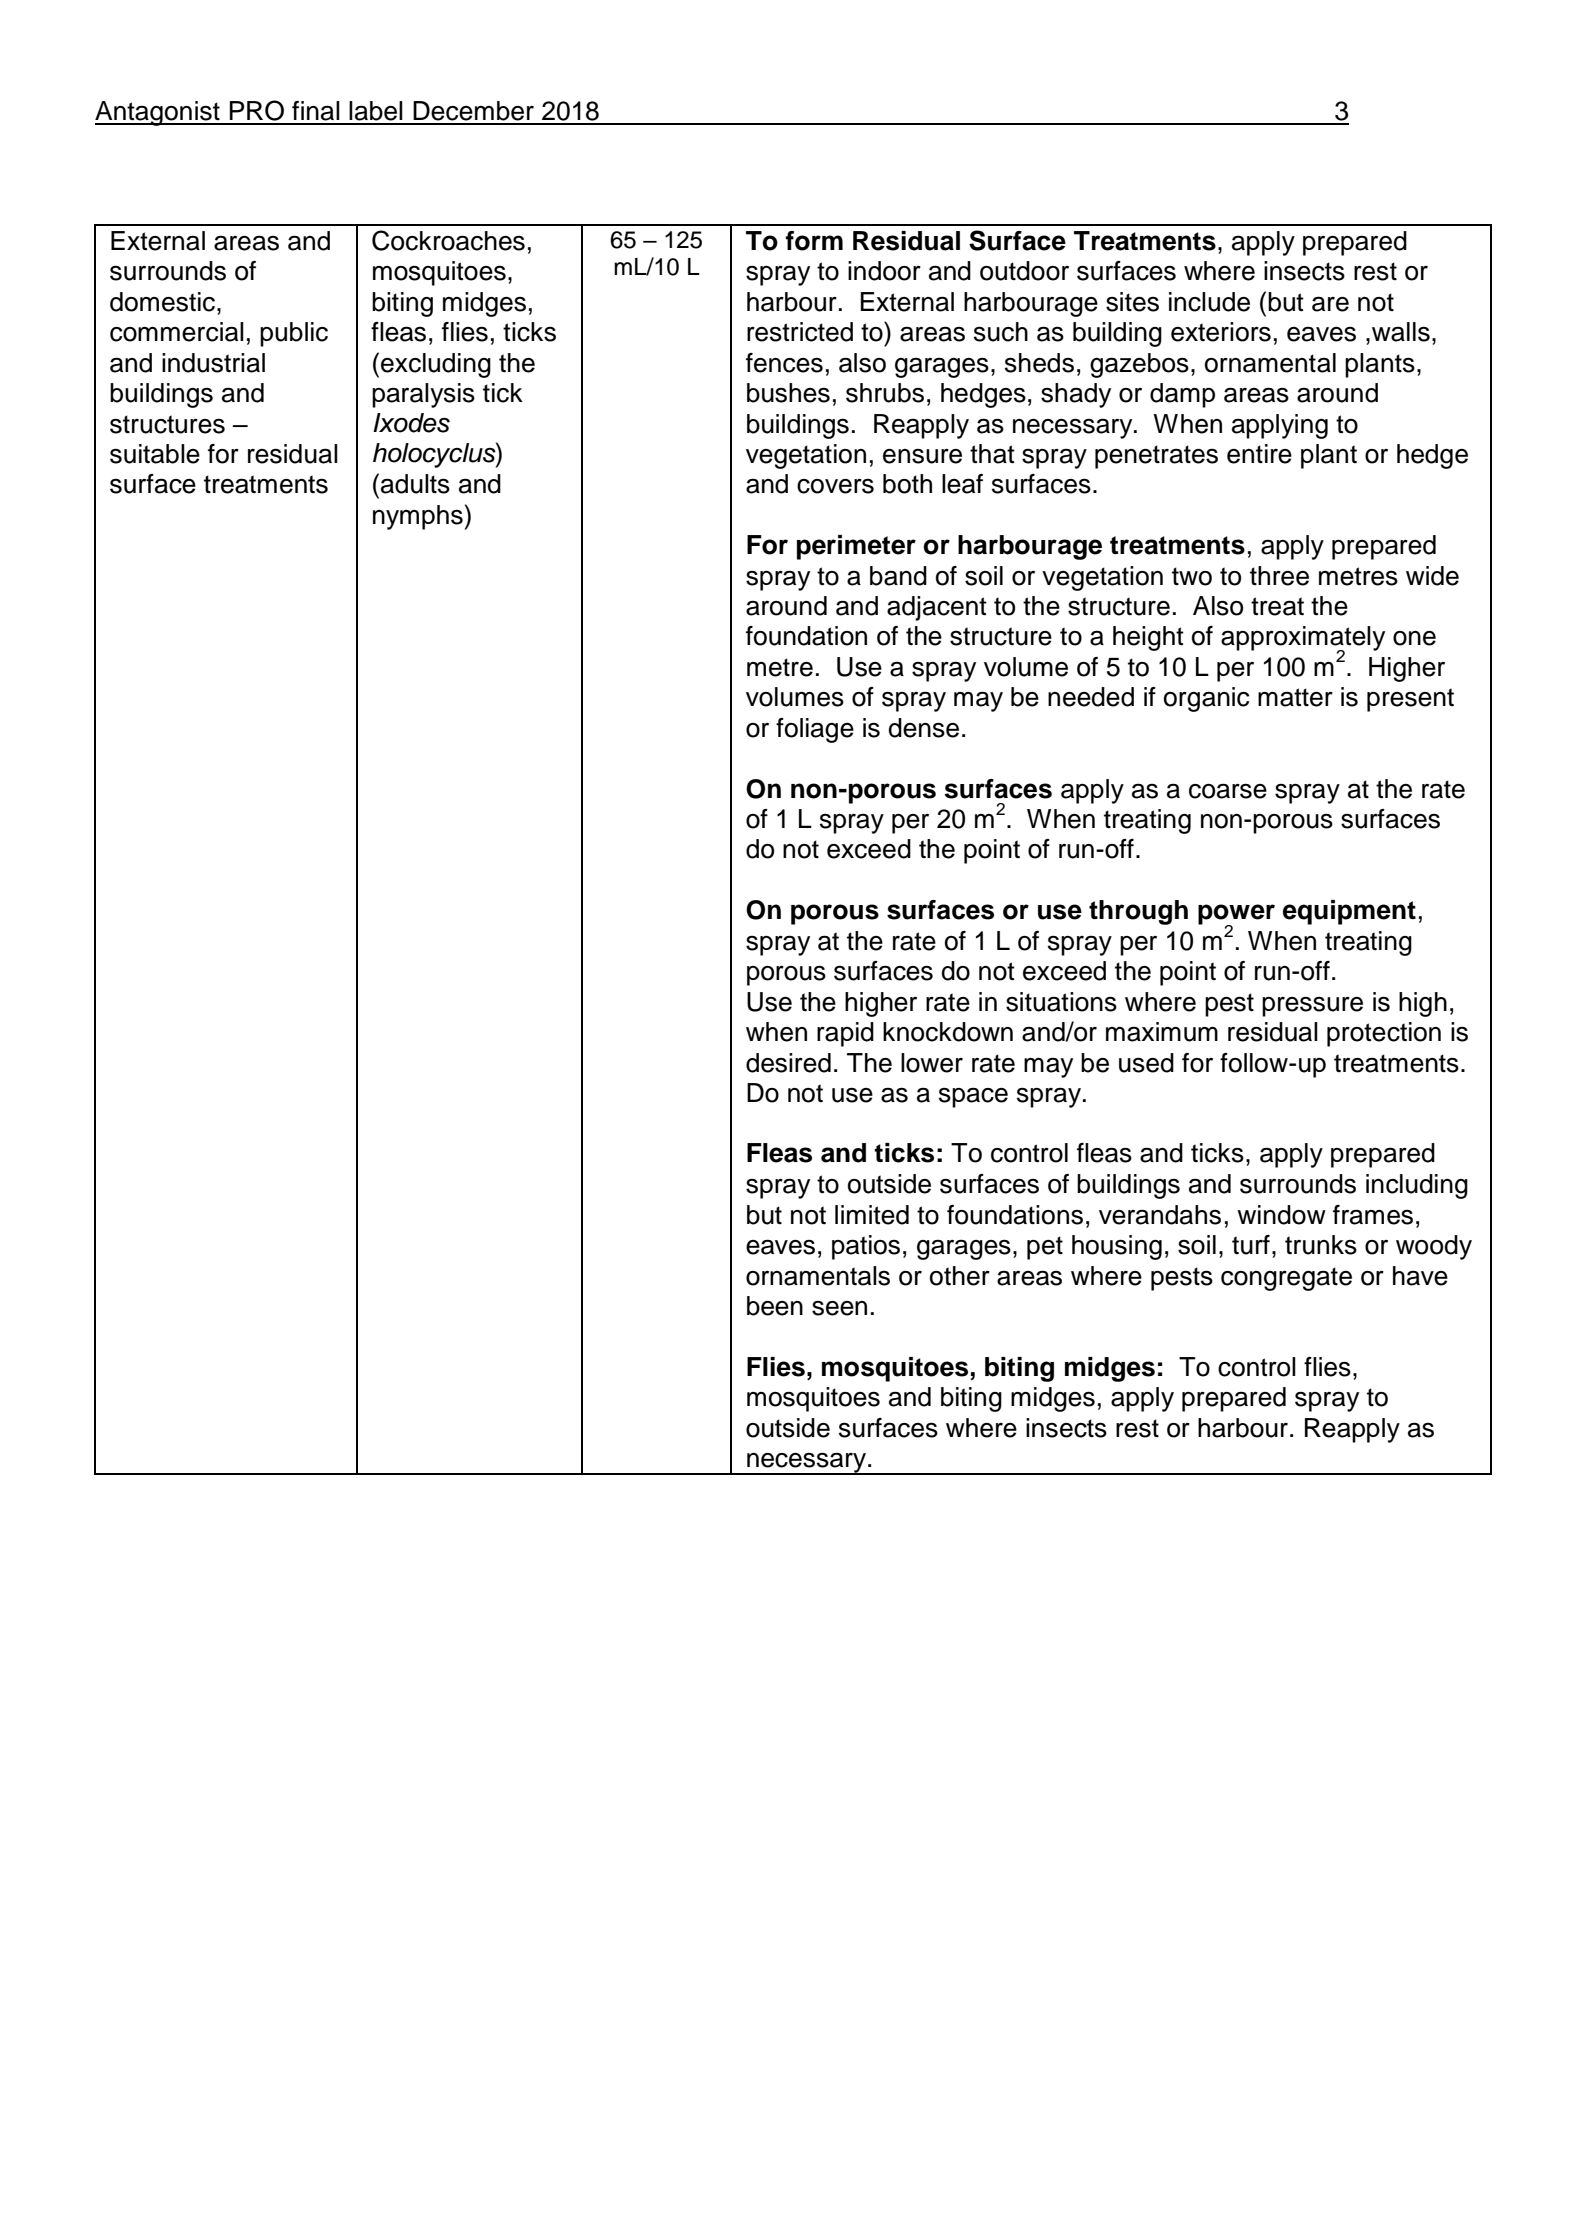  I want to click on public, so click(294, 334).
